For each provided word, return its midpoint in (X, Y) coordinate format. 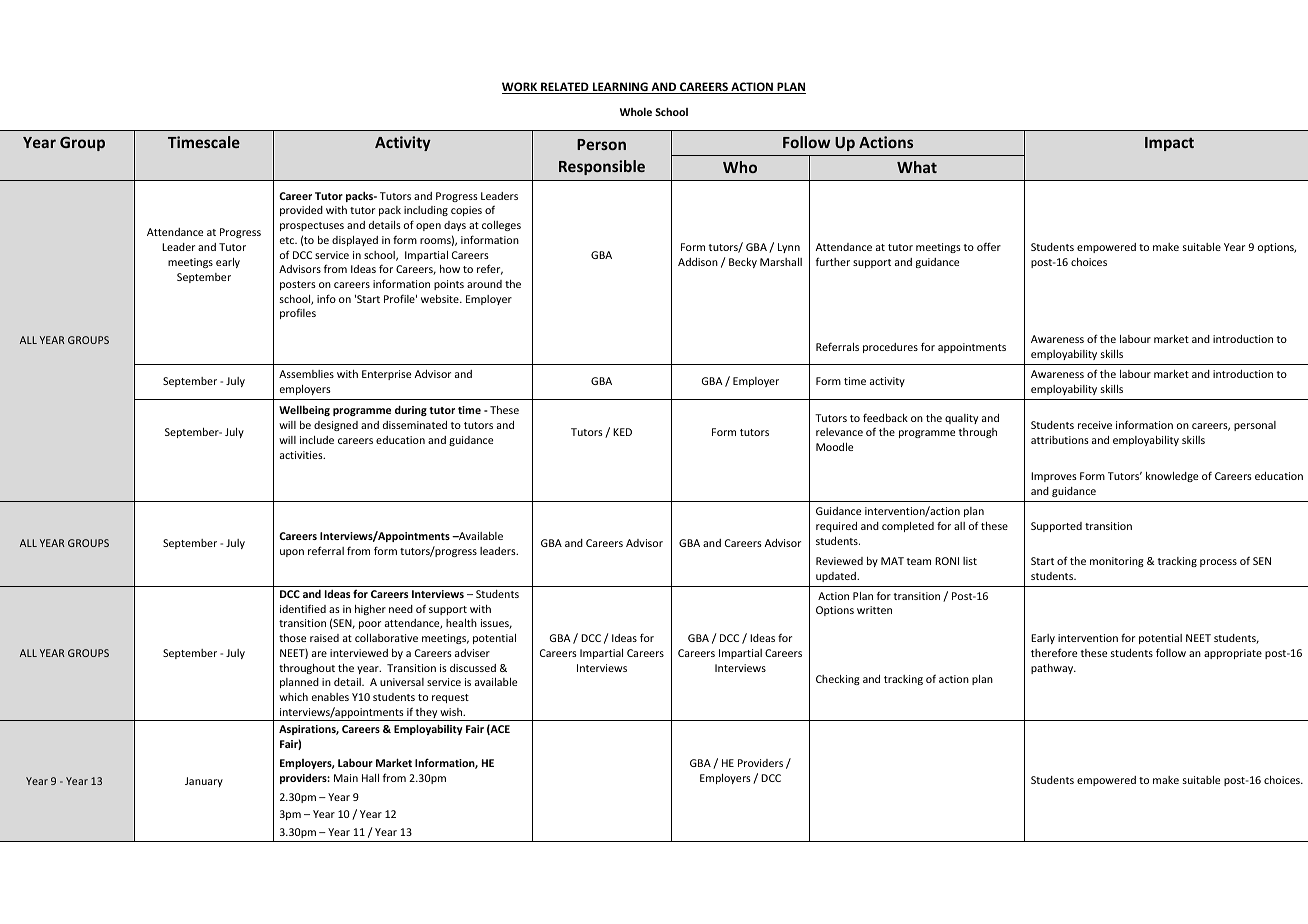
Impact (1169, 144)
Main (346, 778)
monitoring (1117, 562)
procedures (890, 348)
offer (989, 246)
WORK (521, 88)
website (441, 299)
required (836, 527)
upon (292, 553)
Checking (838, 680)
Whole (636, 111)
